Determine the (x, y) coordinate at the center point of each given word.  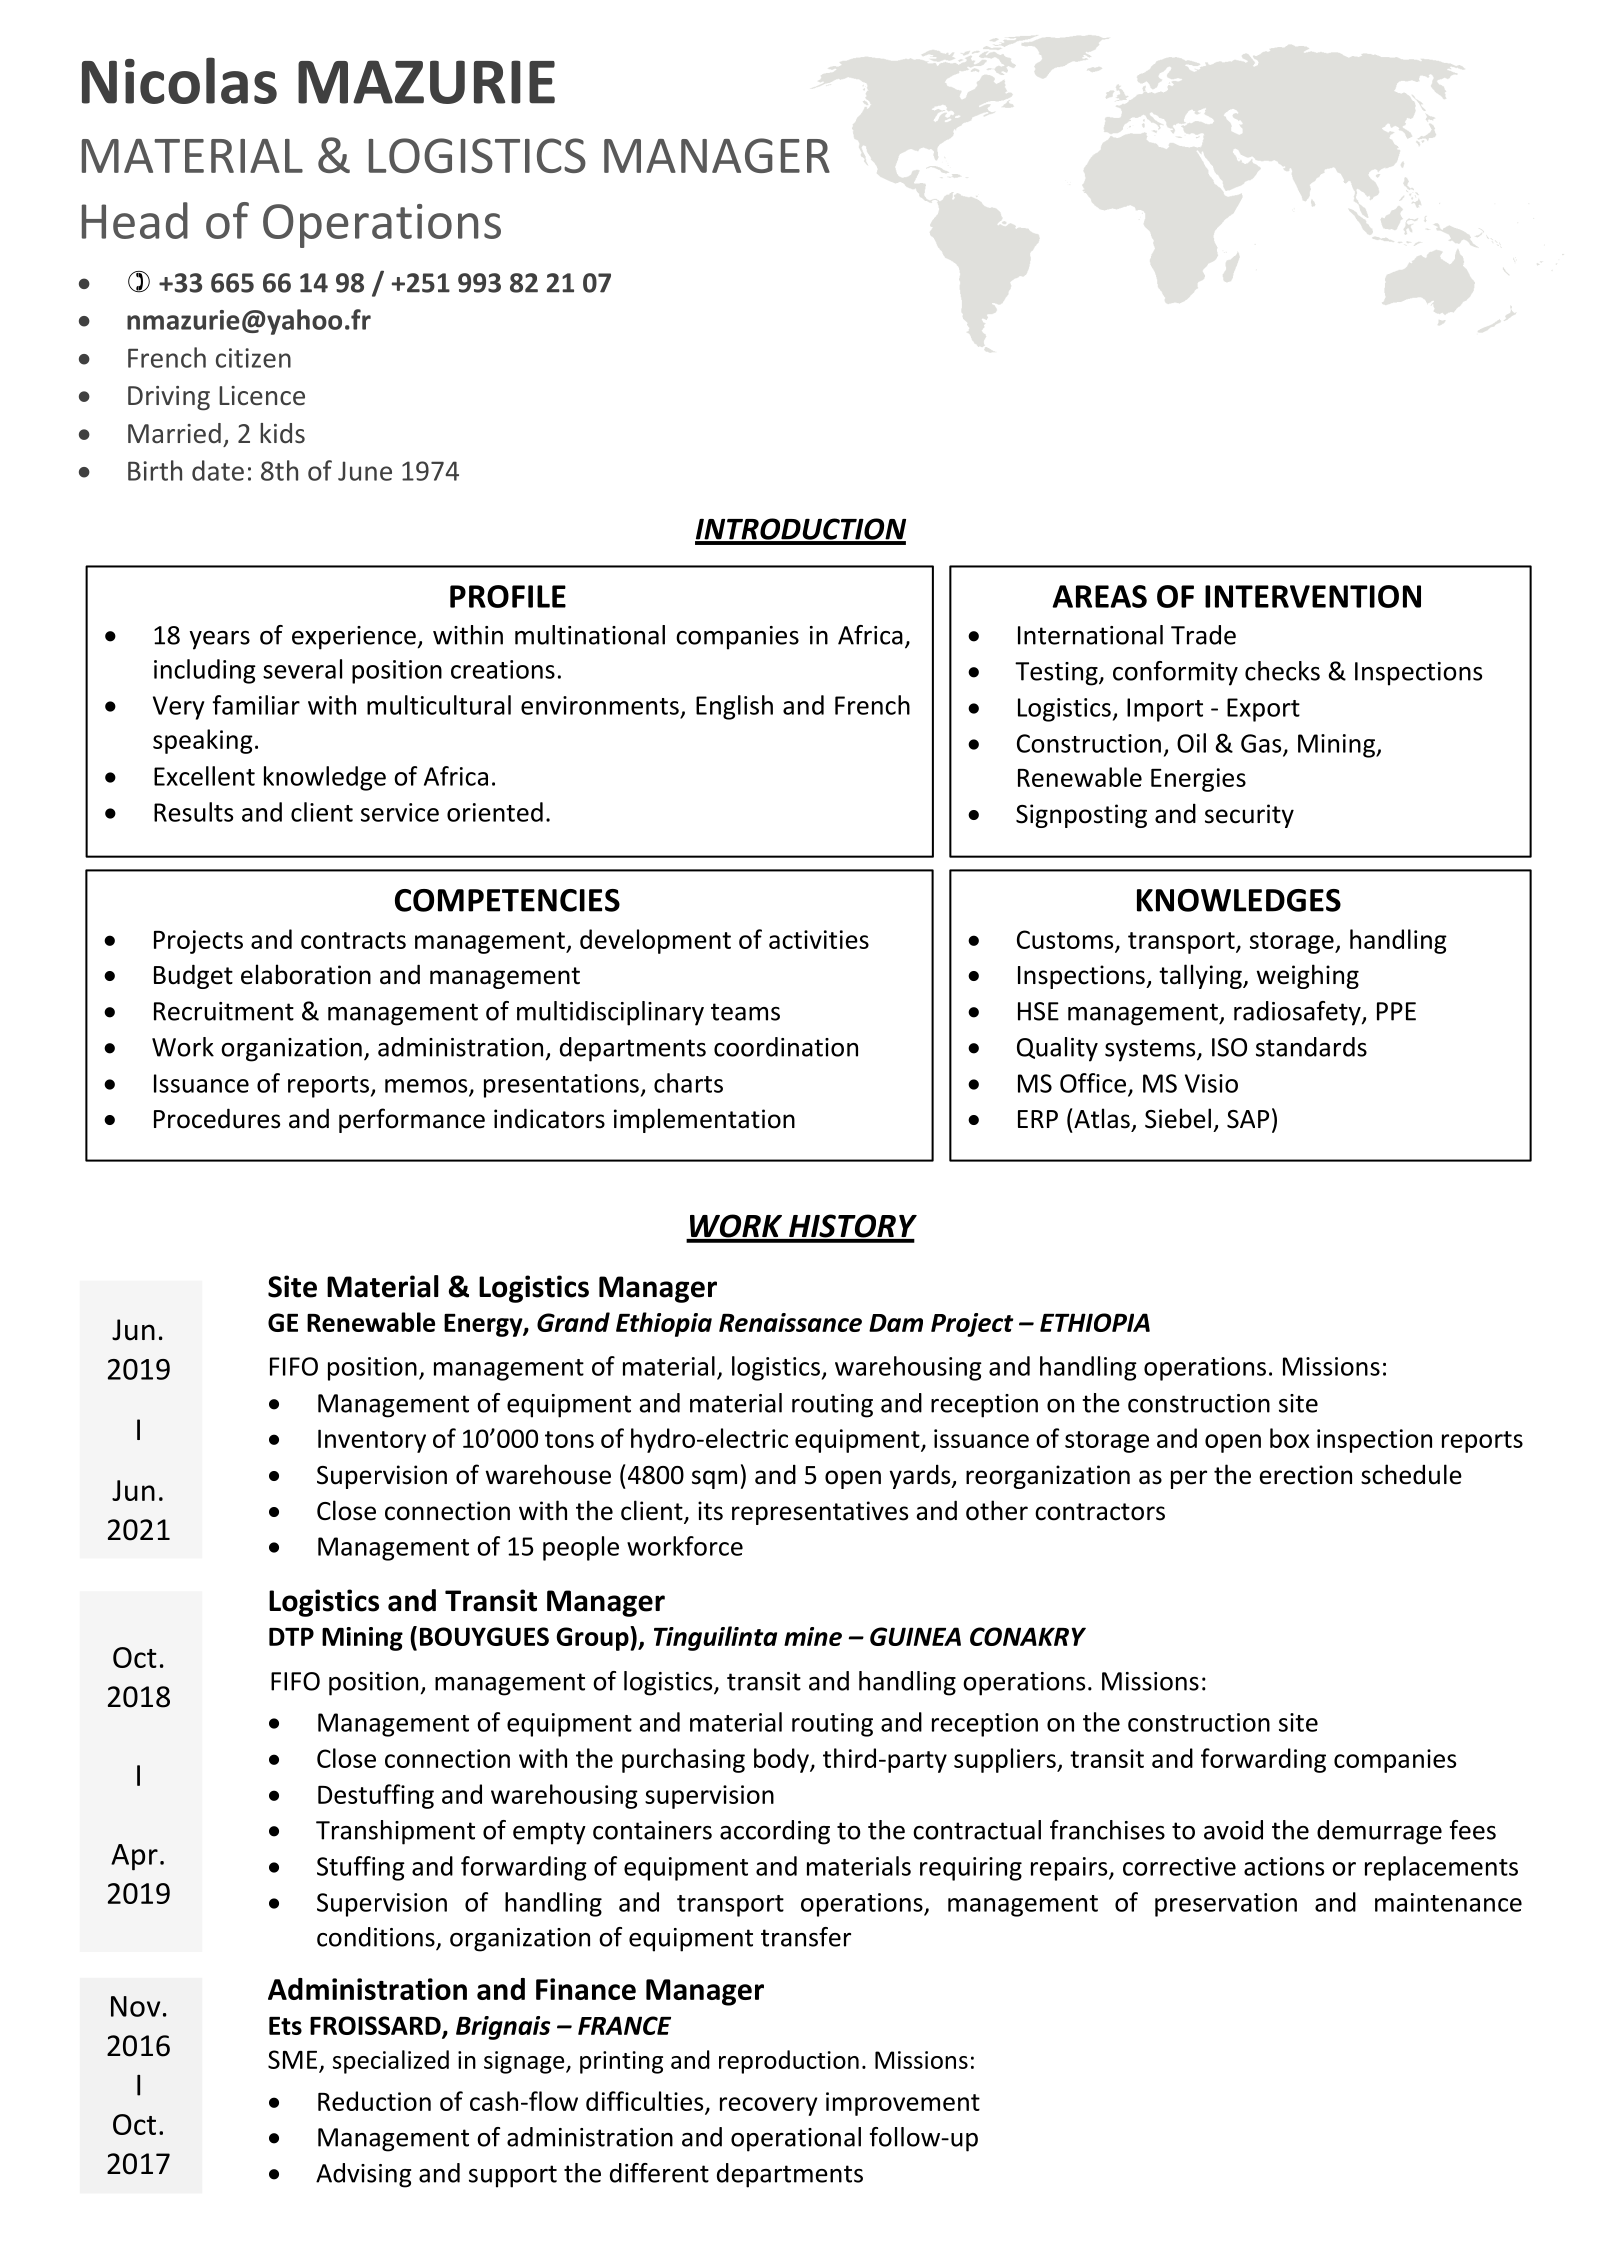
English (734, 707)
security (1249, 816)
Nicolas (179, 80)
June (365, 471)
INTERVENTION (1313, 596)
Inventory (372, 1441)
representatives (820, 1513)
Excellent (204, 776)
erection (1305, 1475)
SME (292, 2059)
